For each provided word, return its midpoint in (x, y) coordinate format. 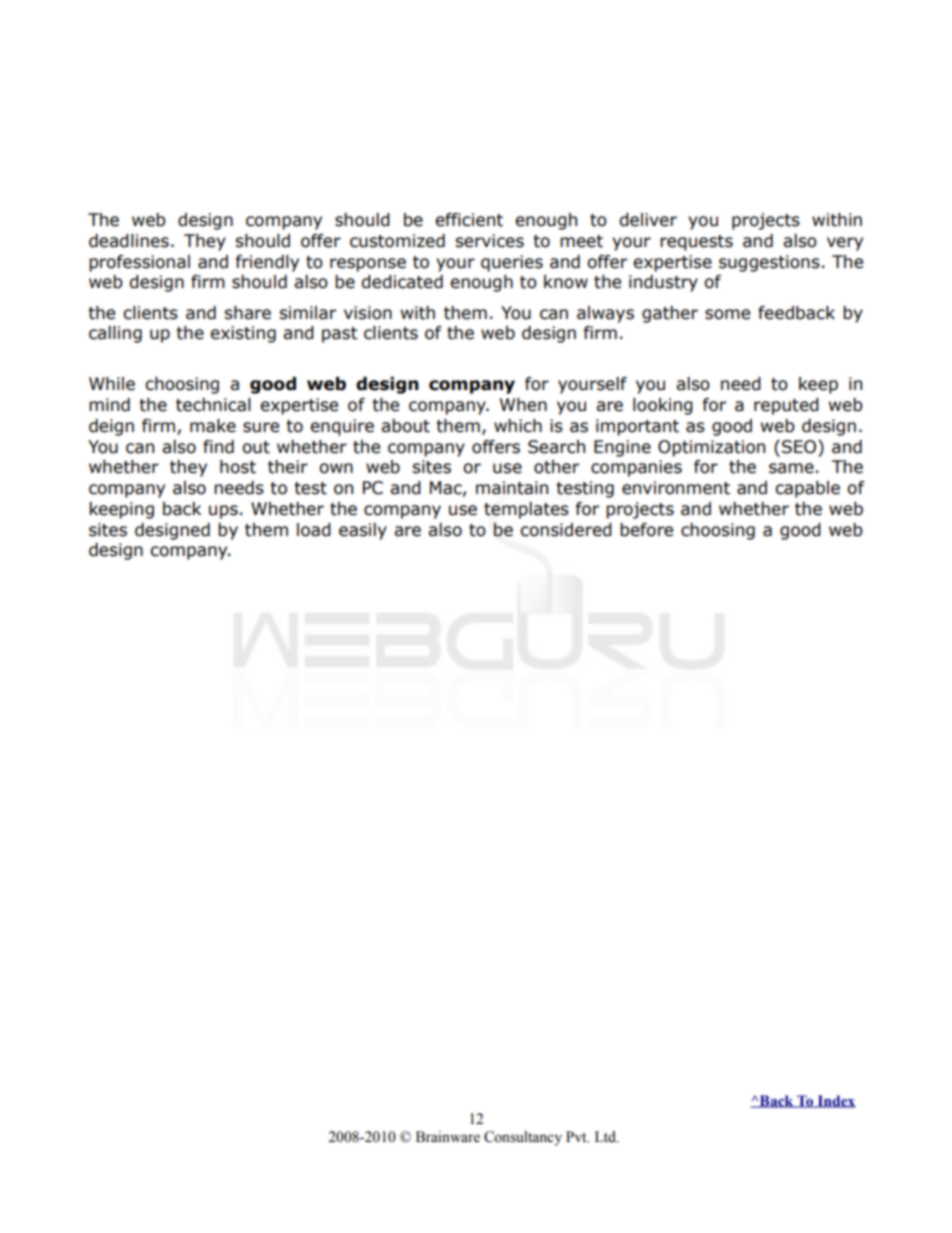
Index (835, 1101)
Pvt (577, 1136)
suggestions (769, 263)
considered (566, 530)
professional (139, 263)
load (314, 530)
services (489, 241)
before (646, 530)
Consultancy (523, 1138)
